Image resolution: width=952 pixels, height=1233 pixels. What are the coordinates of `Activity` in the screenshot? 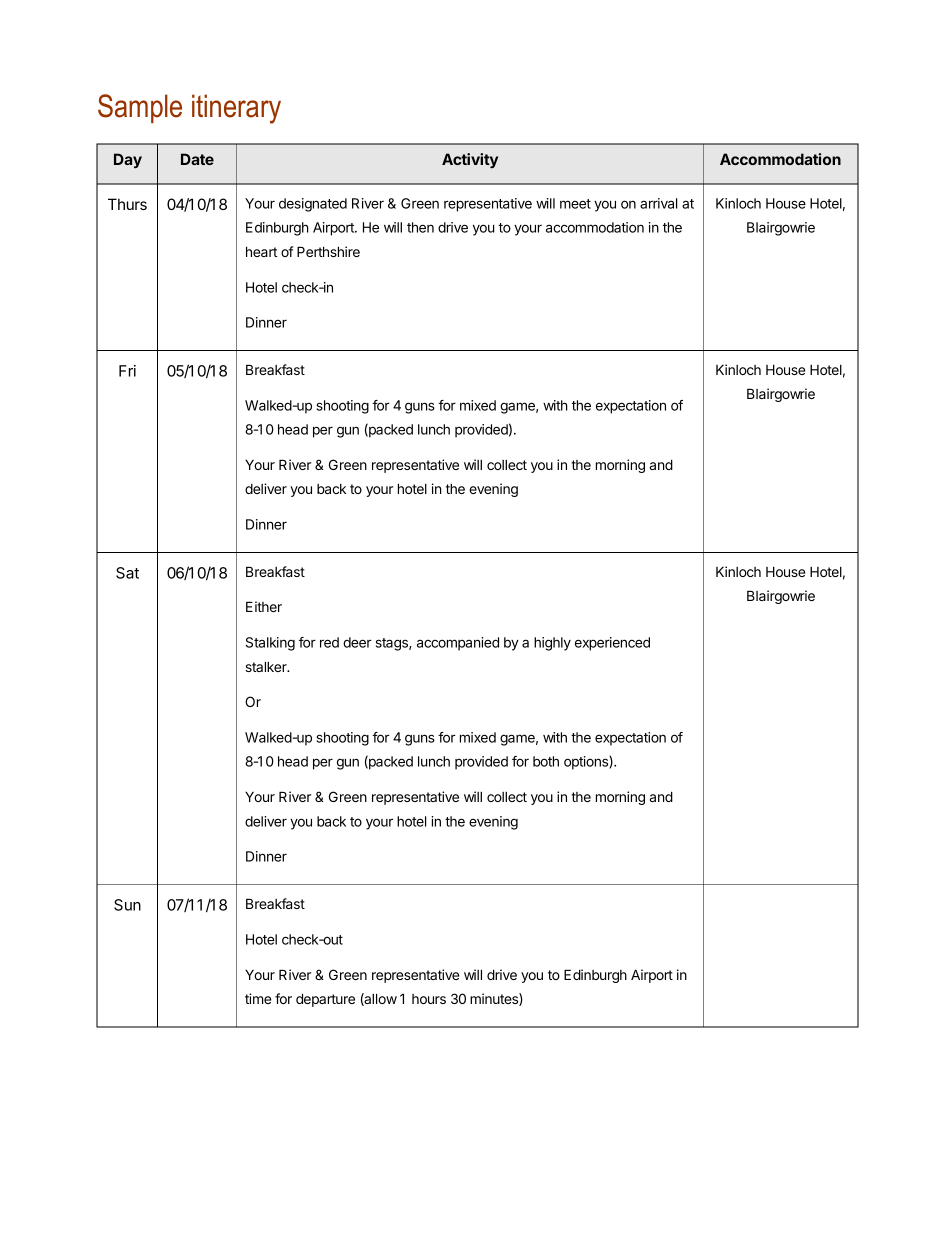 It's located at (470, 160).
